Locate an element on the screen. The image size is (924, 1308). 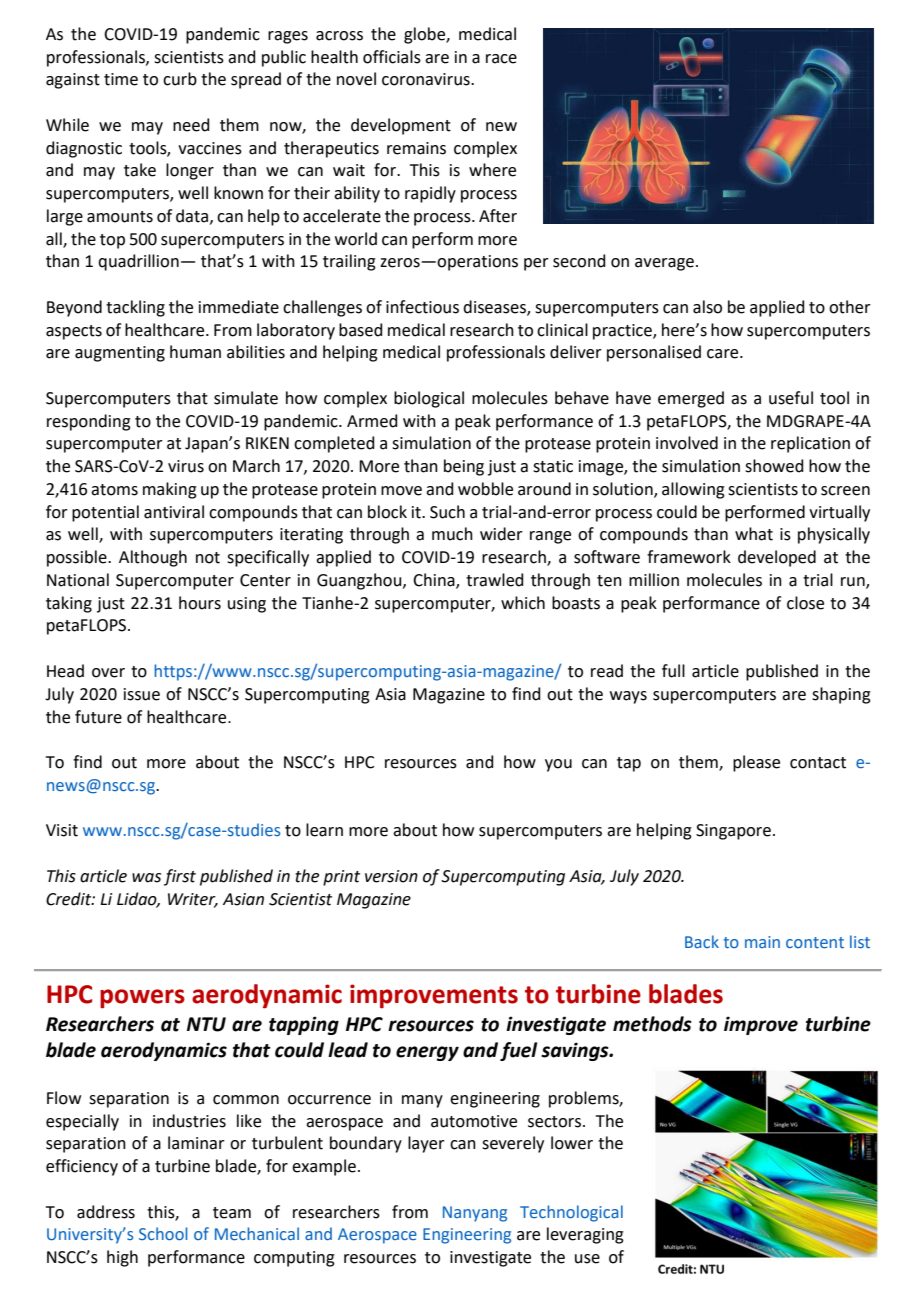
average is located at coordinates (664, 264).
